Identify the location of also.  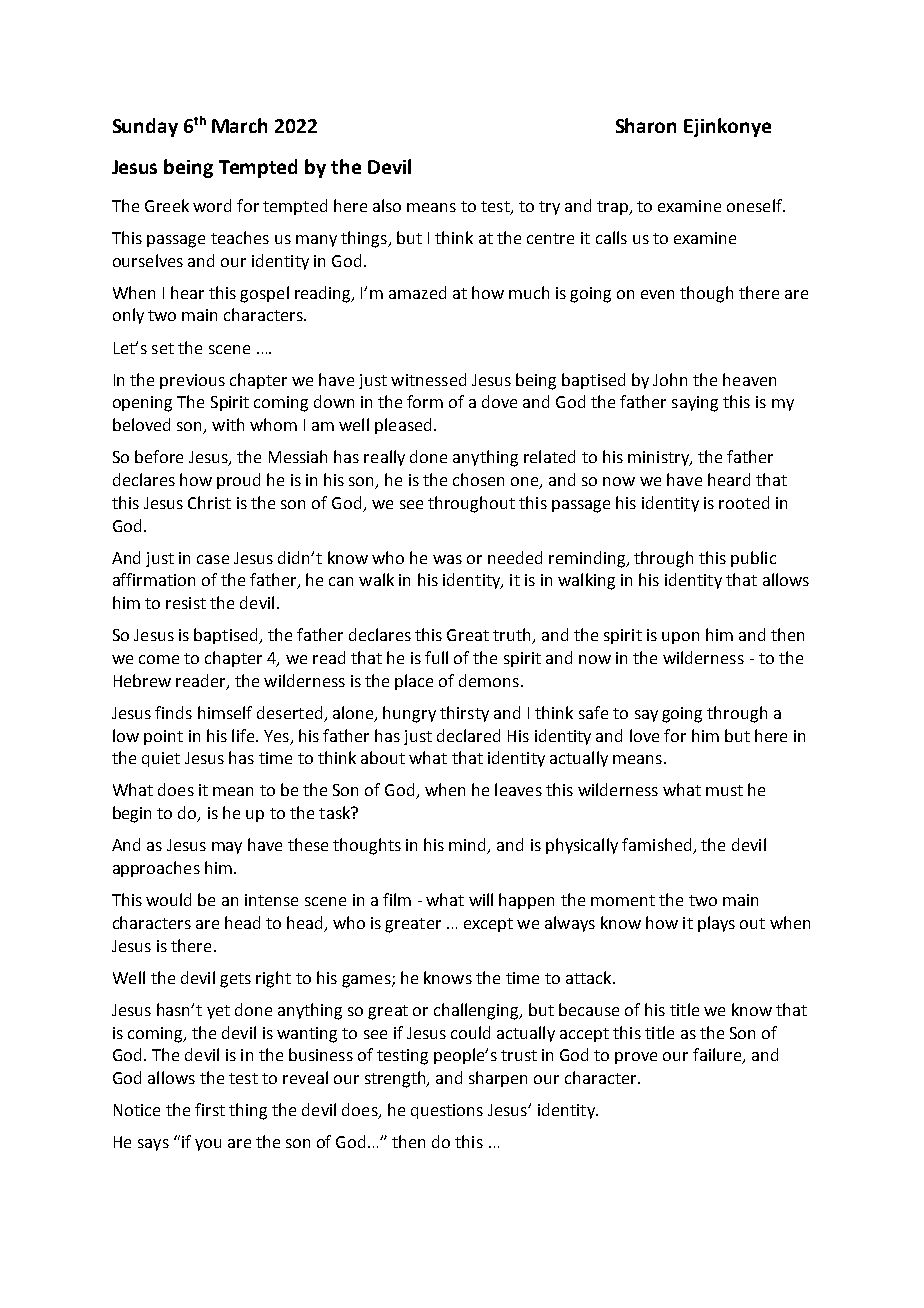
(387, 205).
